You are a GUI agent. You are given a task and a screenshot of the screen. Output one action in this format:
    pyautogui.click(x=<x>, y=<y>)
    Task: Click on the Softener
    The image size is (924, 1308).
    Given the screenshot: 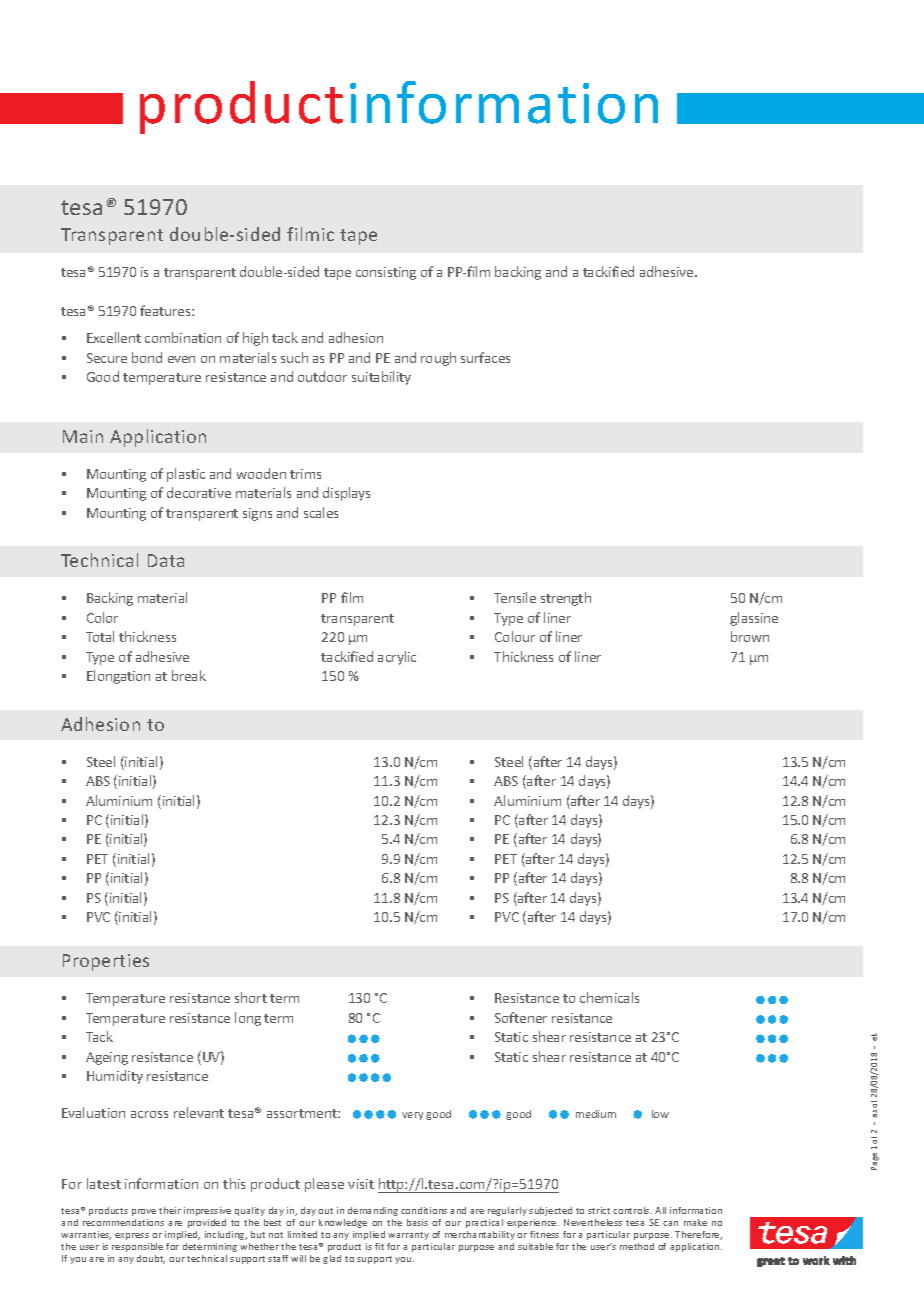 What is the action you would take?
    pyautogui.click(x=521, y=1017)
